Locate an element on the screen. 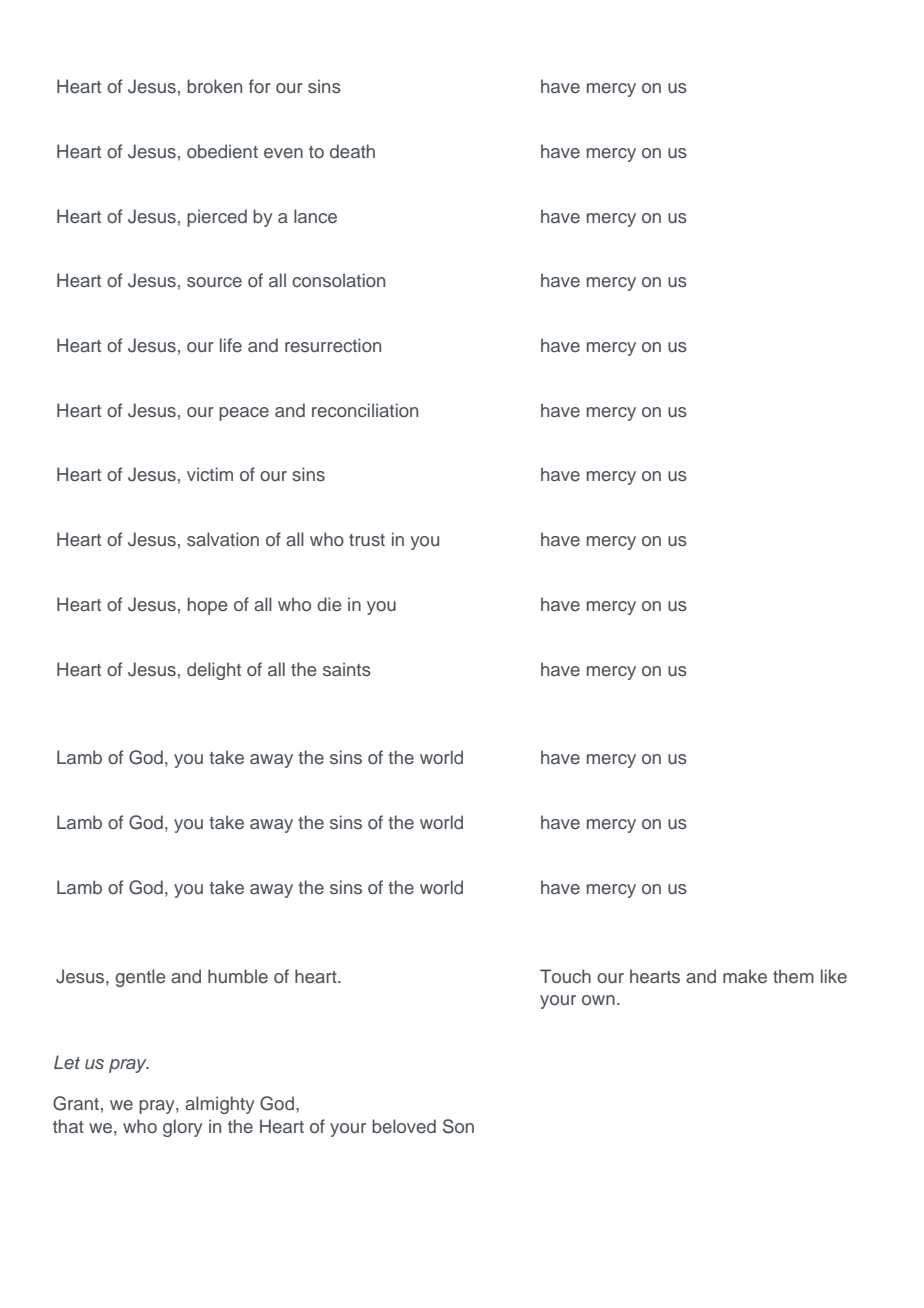 The height and width of the screenshot is (1308, 924). saints is located at coordinates (347, 669).
